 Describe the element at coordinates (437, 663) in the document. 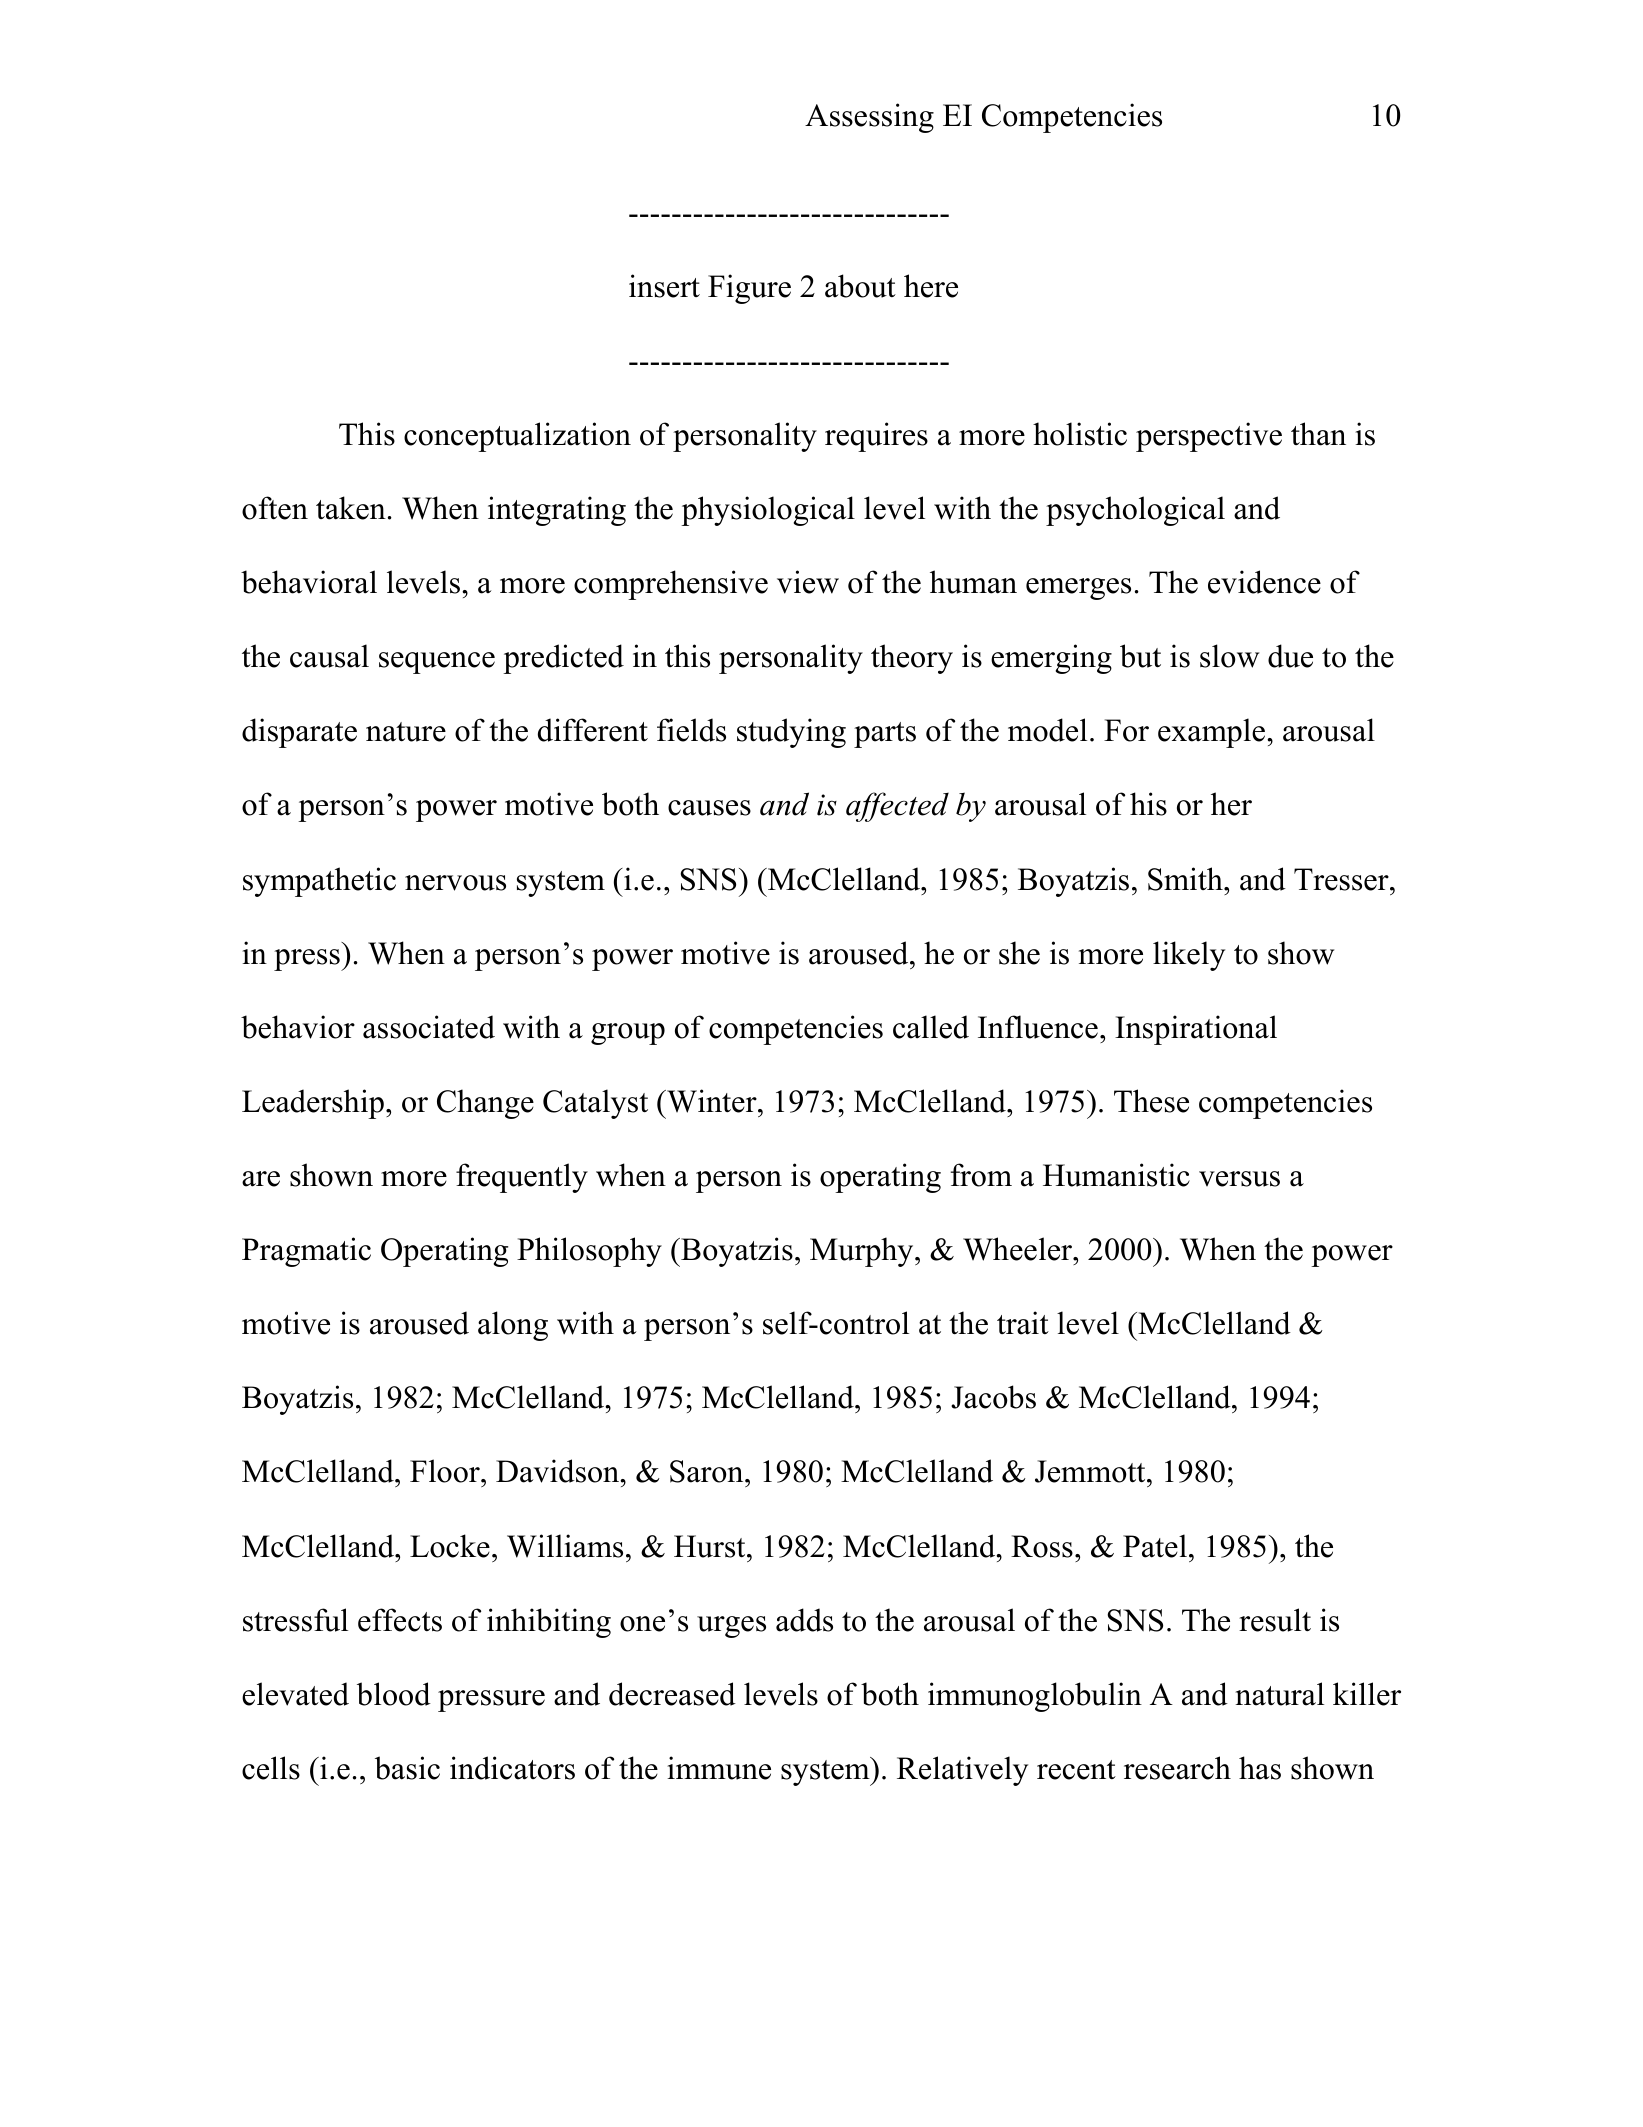

I see `sequence` at that location.
